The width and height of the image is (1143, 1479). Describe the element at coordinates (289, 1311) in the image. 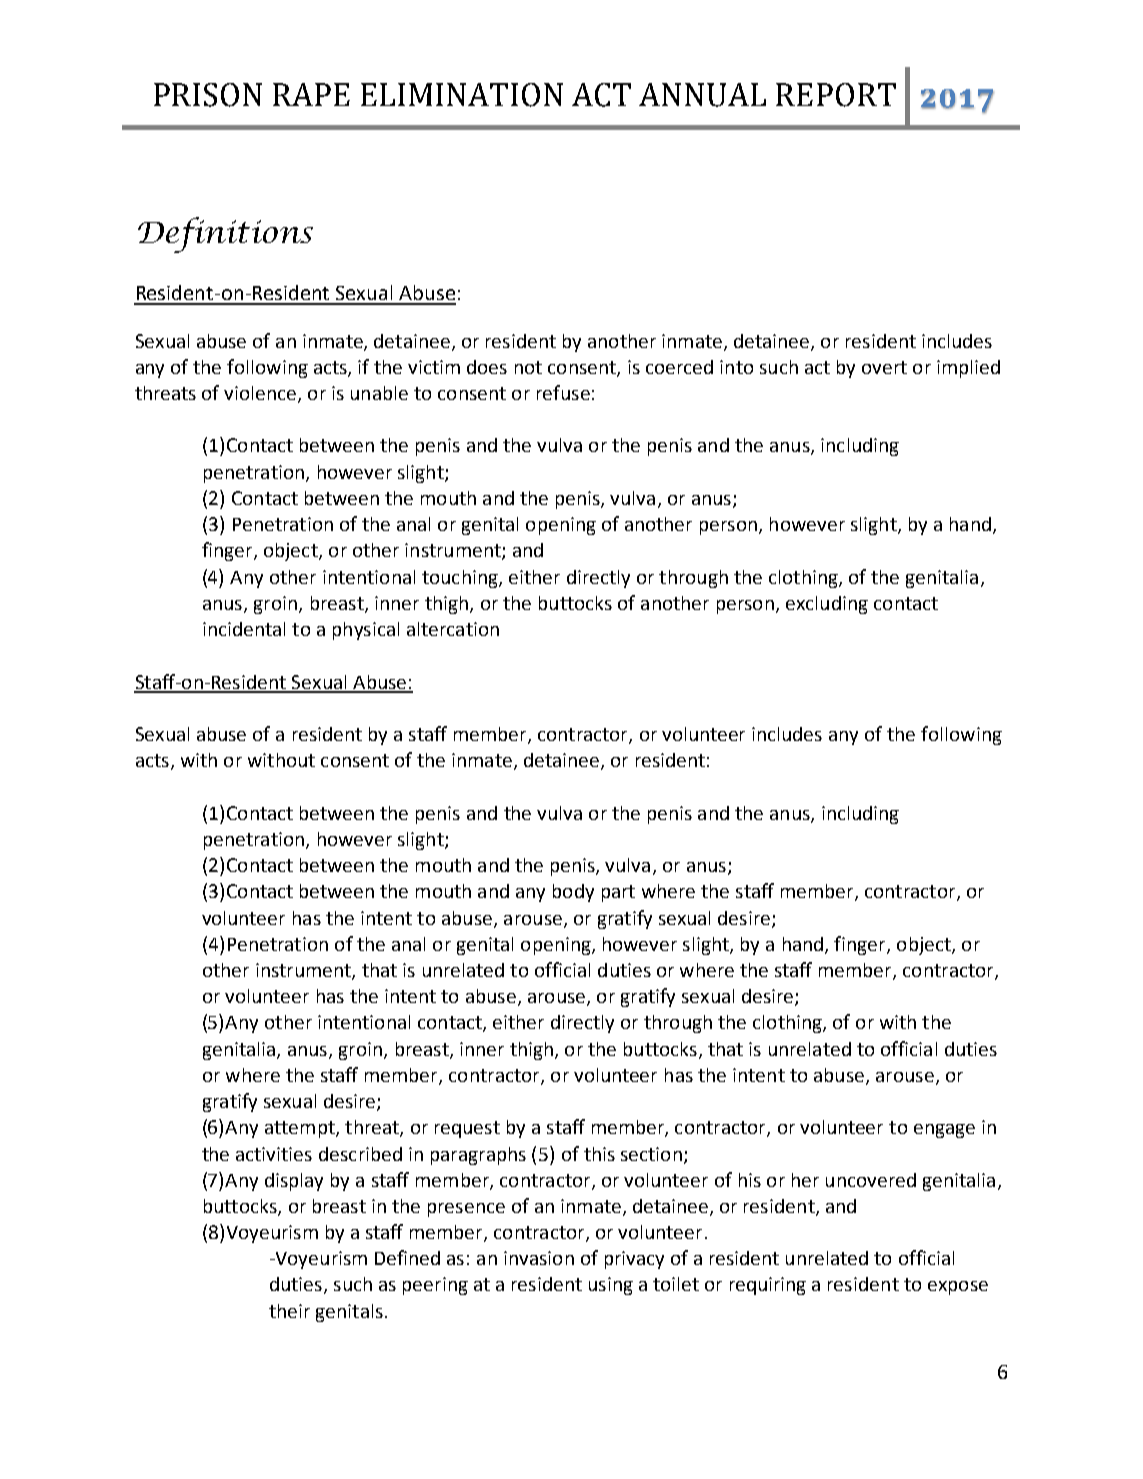

I see `their` at that location.
